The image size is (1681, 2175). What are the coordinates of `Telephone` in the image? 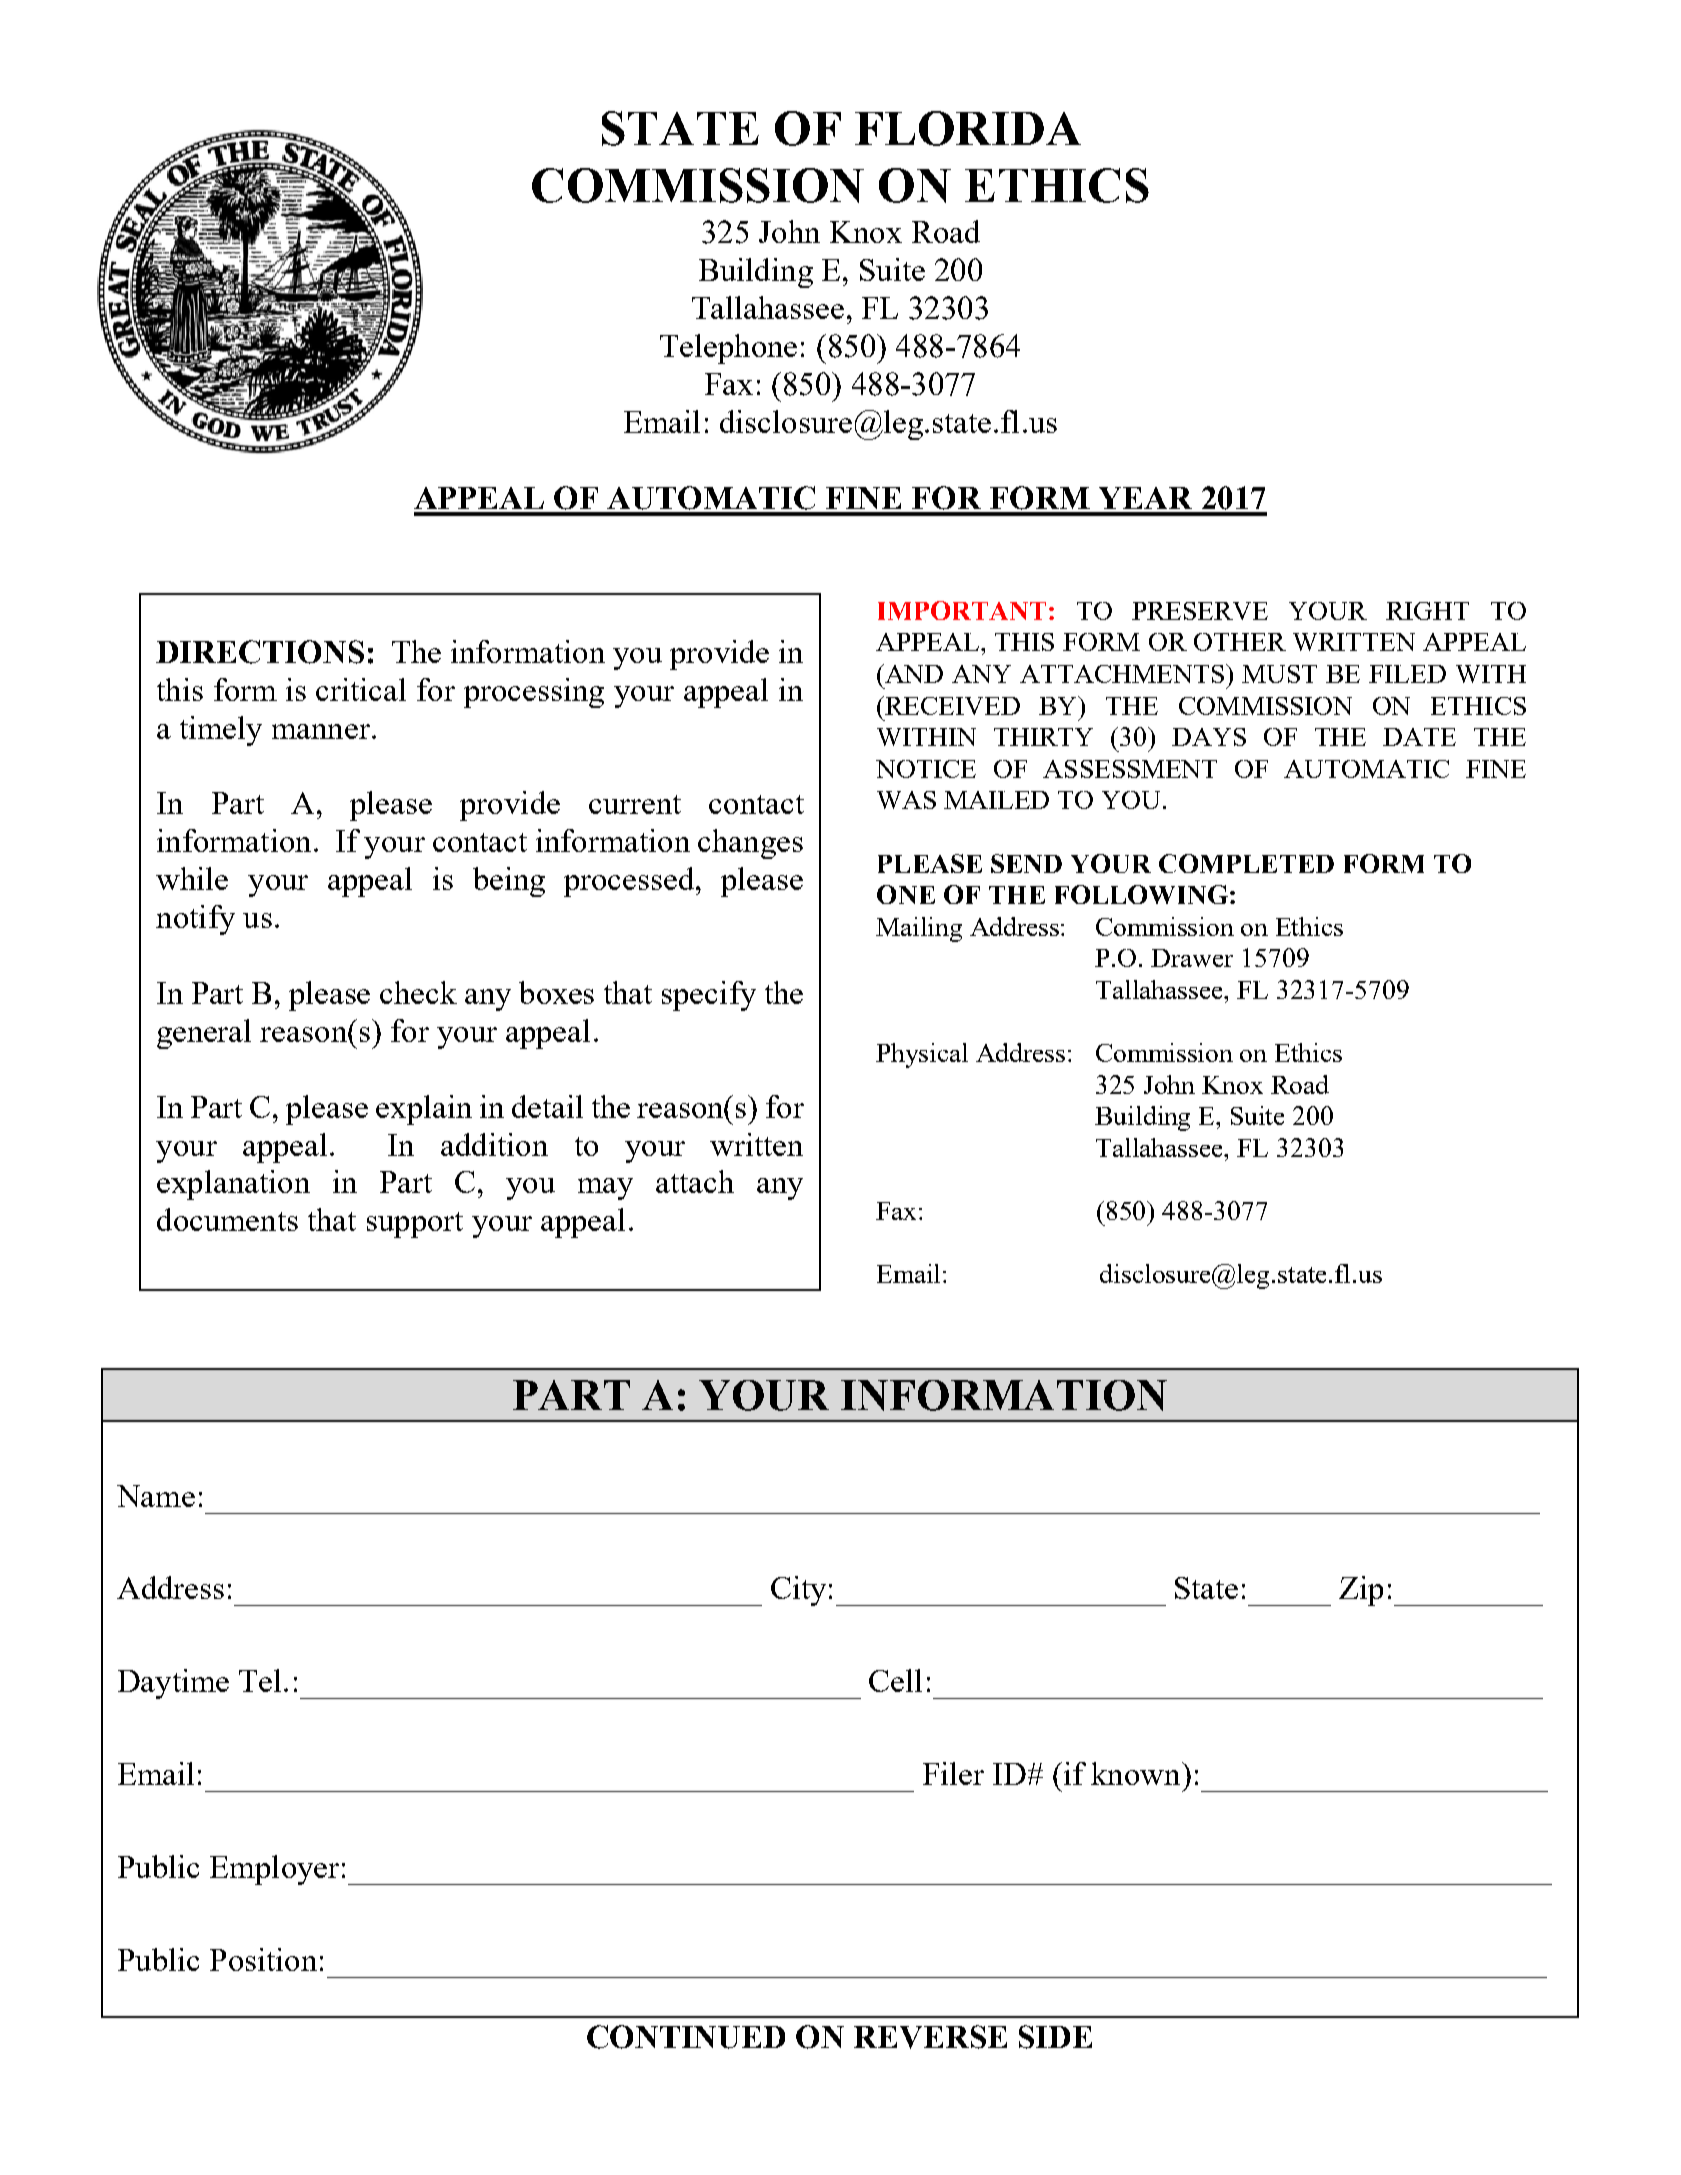 It's located at (728, 349).
